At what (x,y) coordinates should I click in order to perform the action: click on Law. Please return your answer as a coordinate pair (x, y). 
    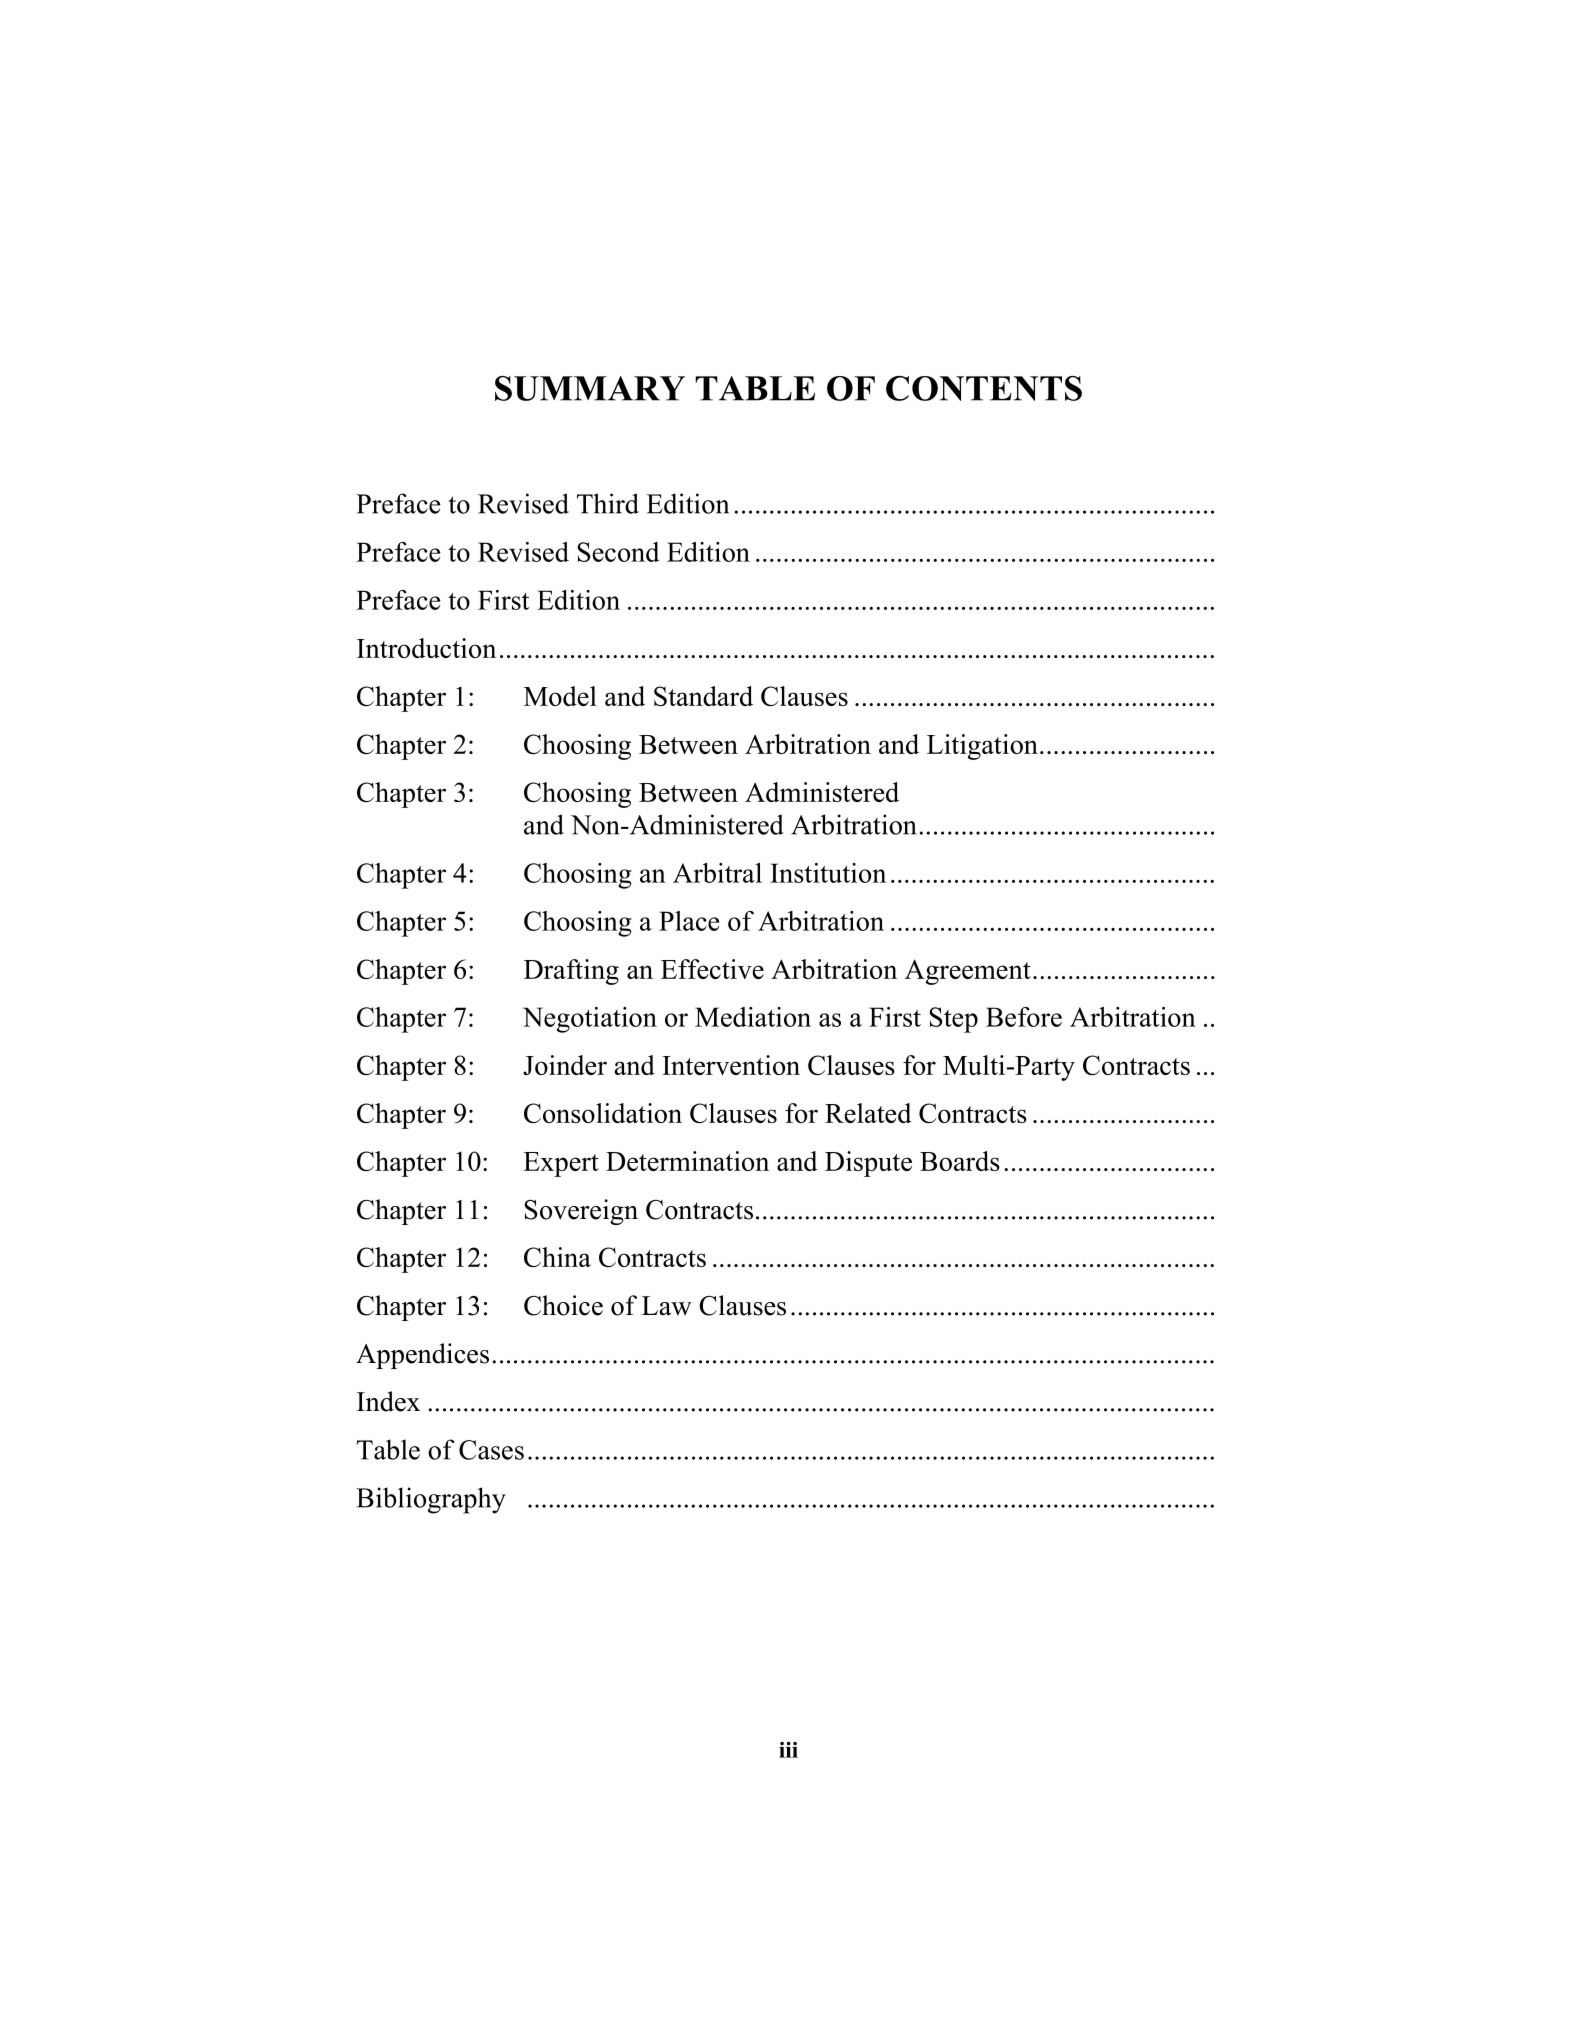
    Looking at the image, I should click on (667, 1306).
